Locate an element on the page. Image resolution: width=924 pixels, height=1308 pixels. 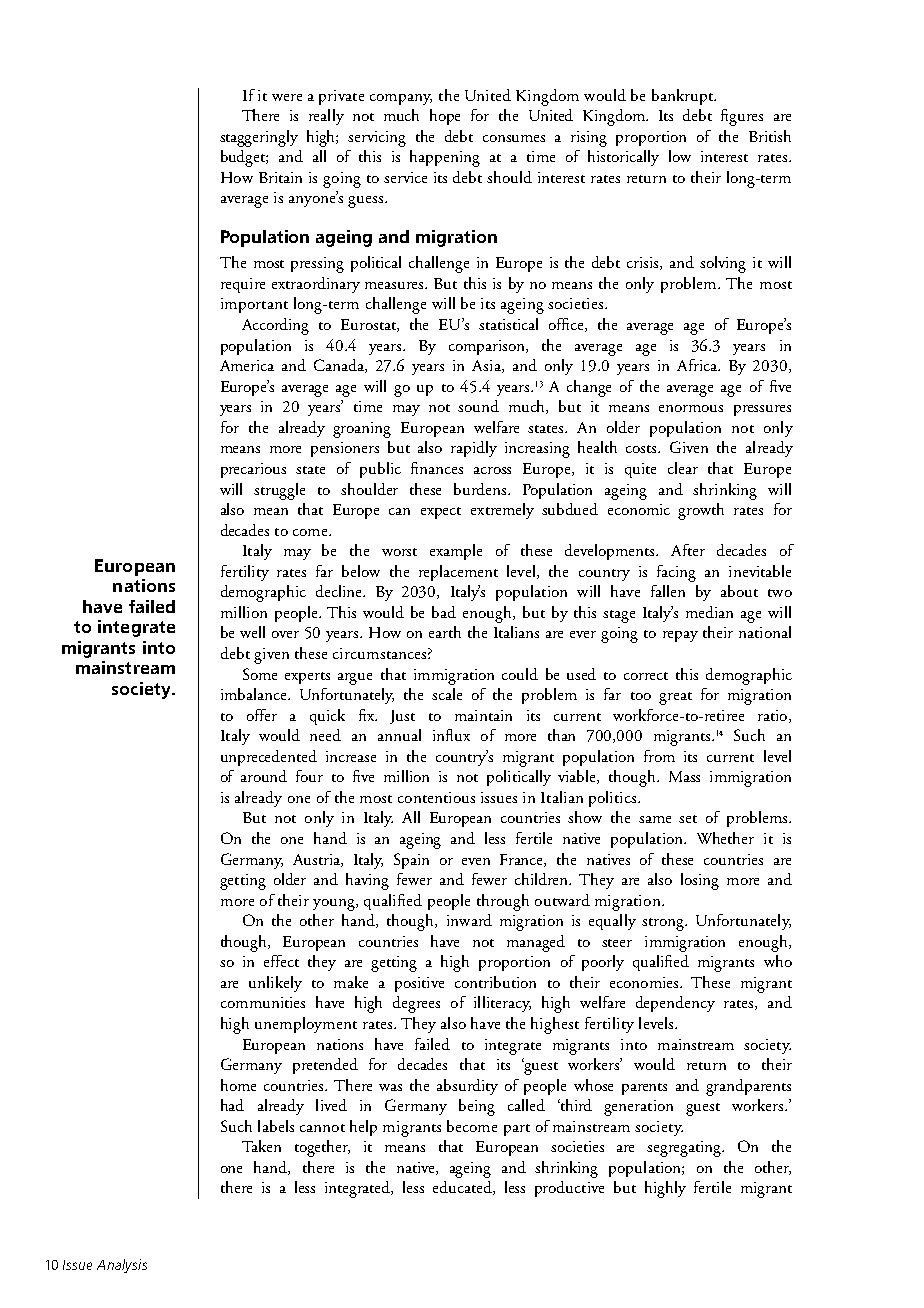
scale is located at coordinates (447, 694).
